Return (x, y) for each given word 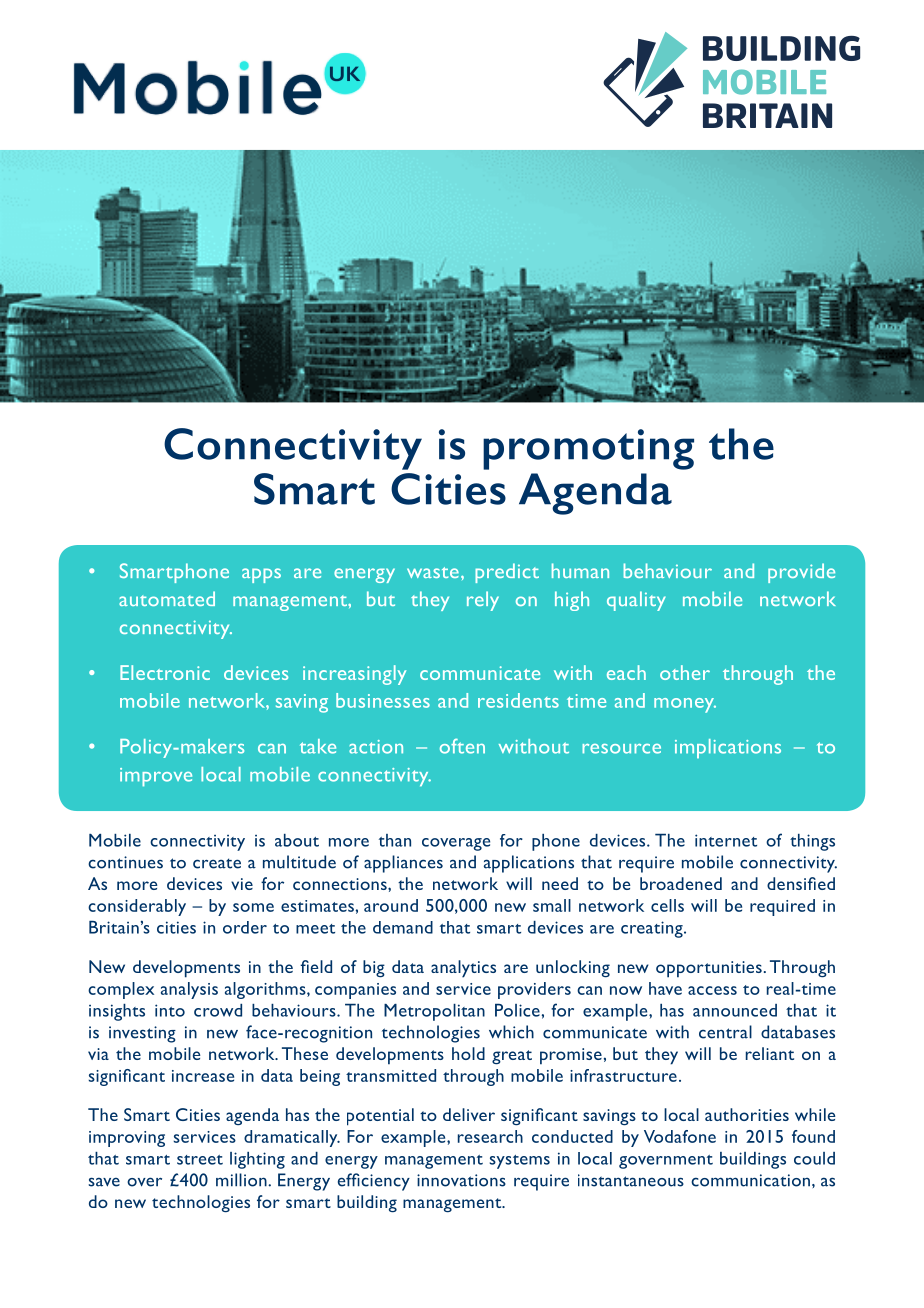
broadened (681, 883)
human (580, 570)
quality (636, 601)
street (200, 1160)
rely (483, 601)
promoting (588, 449)
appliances (403, 864)
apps (261, 575)
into (170, 1010)
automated (167, 598)
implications (728, 749)
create (217, 863)
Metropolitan (434, 1012)
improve (156, 777)
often (462, 746)
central (725, 1032)
